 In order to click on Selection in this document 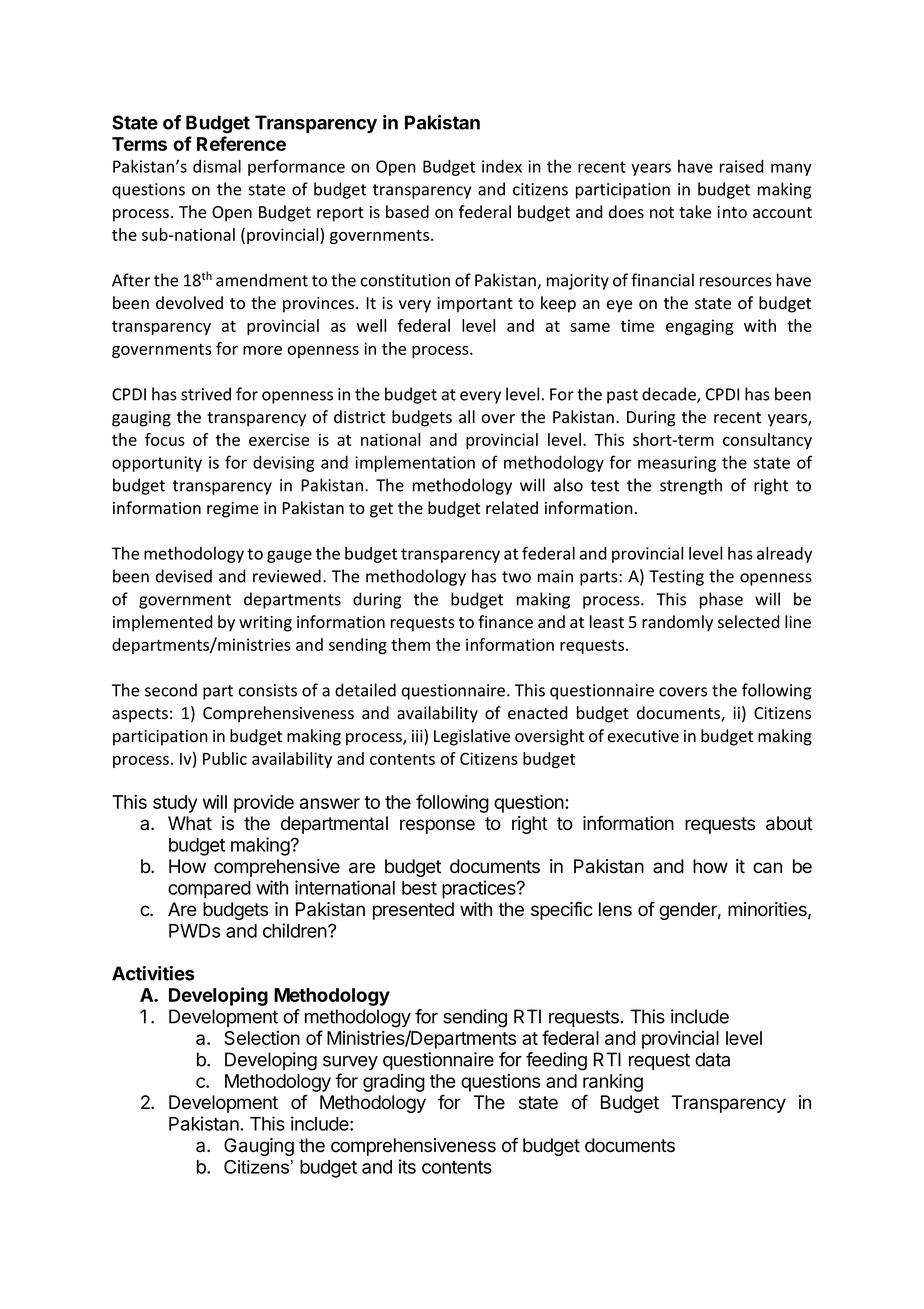, I will do `click(262, 1037)`.
